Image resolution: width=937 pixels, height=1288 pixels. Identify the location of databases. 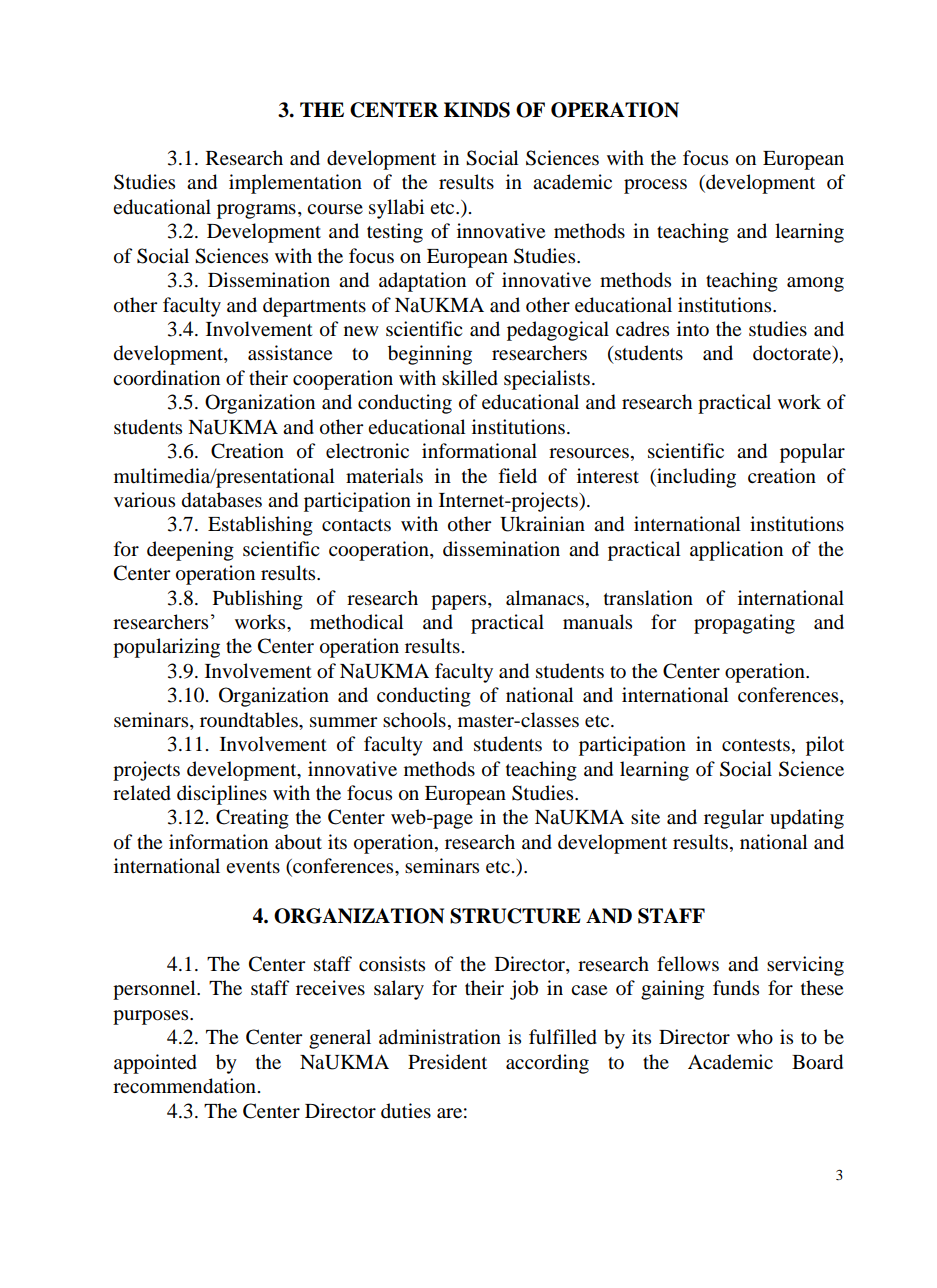
(222, 500).
